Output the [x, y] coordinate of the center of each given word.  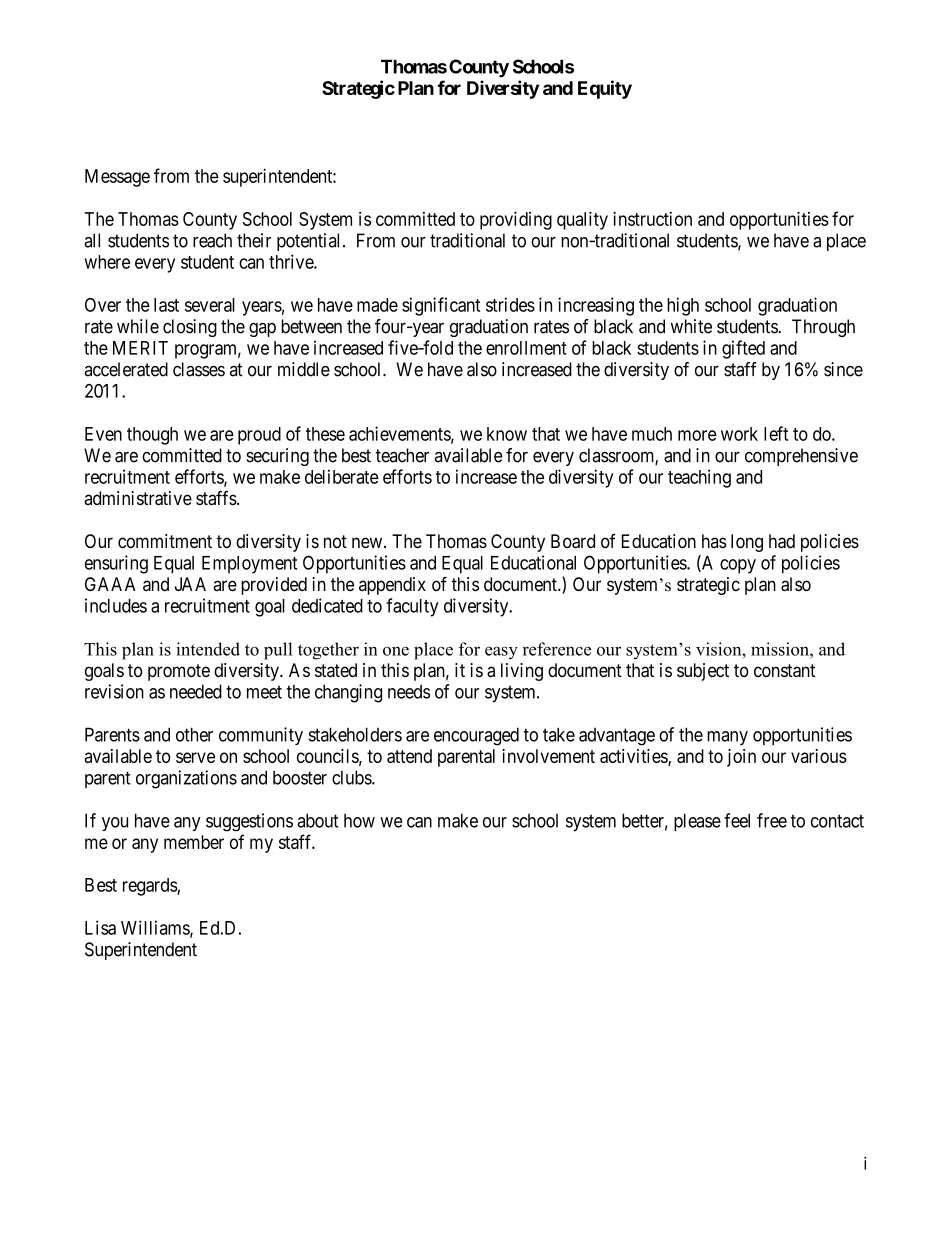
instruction [652, 218]
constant [784, 671]
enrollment [526, 348]
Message [117, 178]
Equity [605, 89]
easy [501, 653]
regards [150, 887]
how [359, 821]
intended [208, 649]
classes [199, 369]
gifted [743, 349]
